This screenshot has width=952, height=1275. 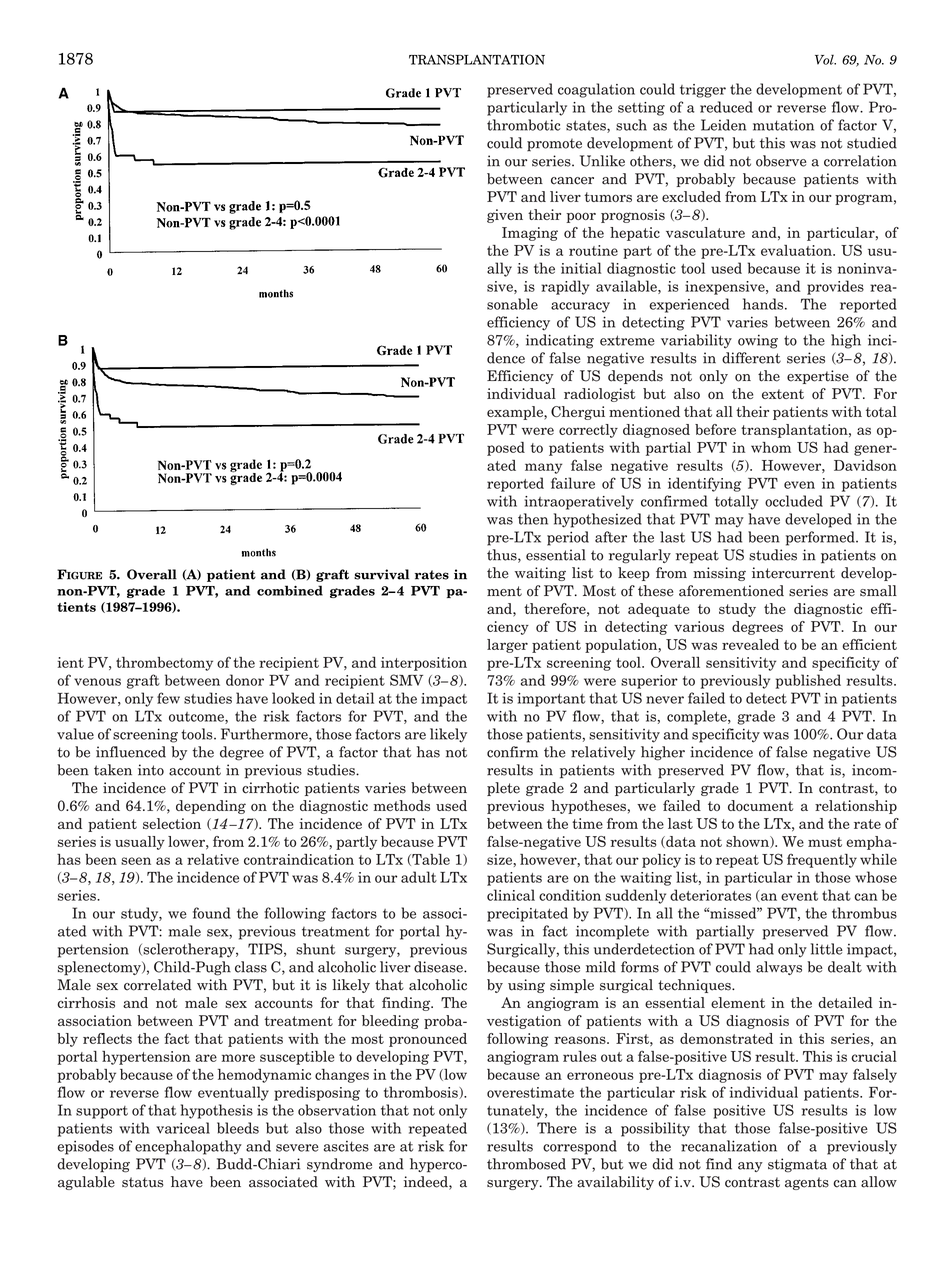 What do you see at coordinates (783, 125) in the screenshot?
I see `mutation` at bounding box center [783, 125].
